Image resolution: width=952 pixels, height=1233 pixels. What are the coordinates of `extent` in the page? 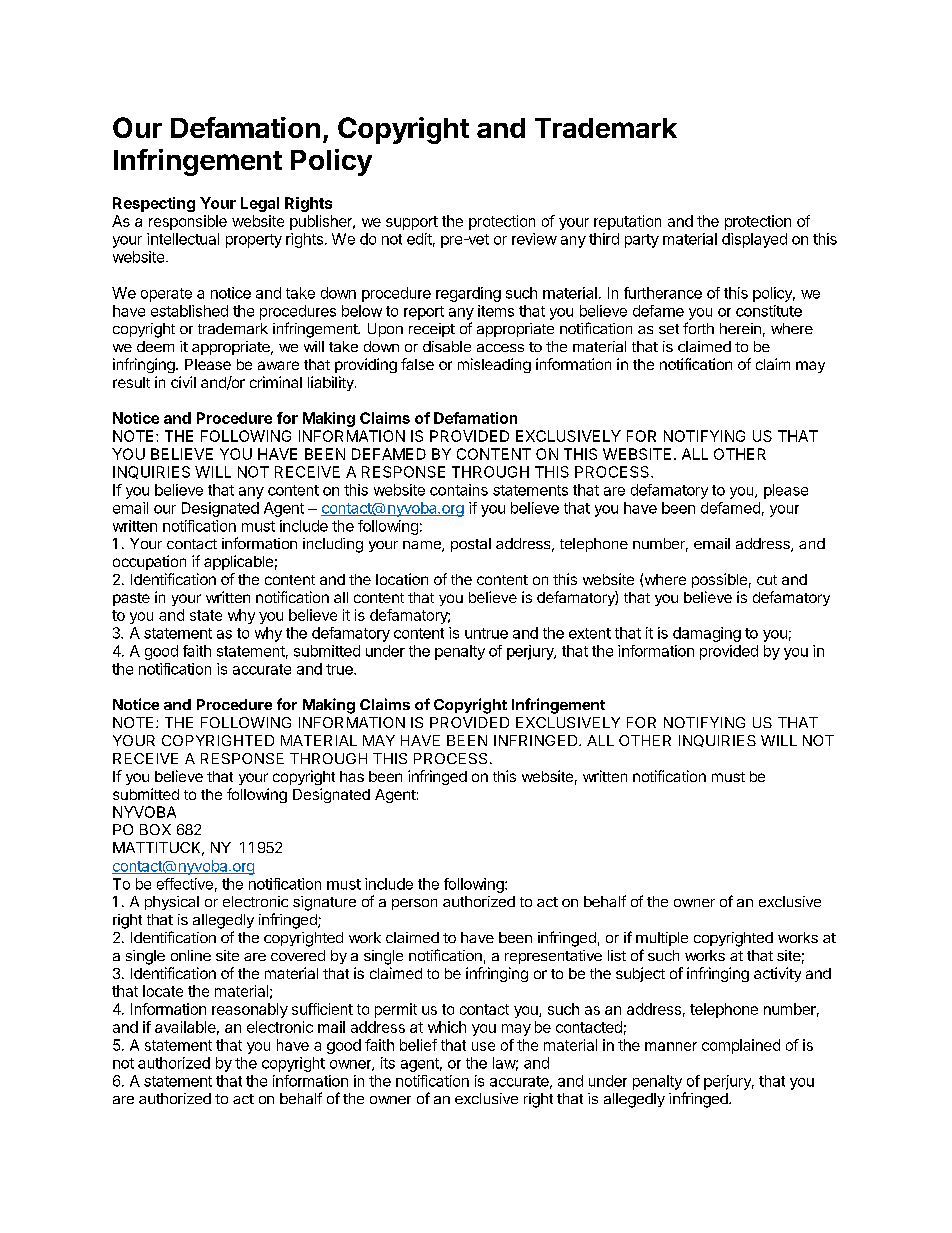 It's located at (590, 633).
